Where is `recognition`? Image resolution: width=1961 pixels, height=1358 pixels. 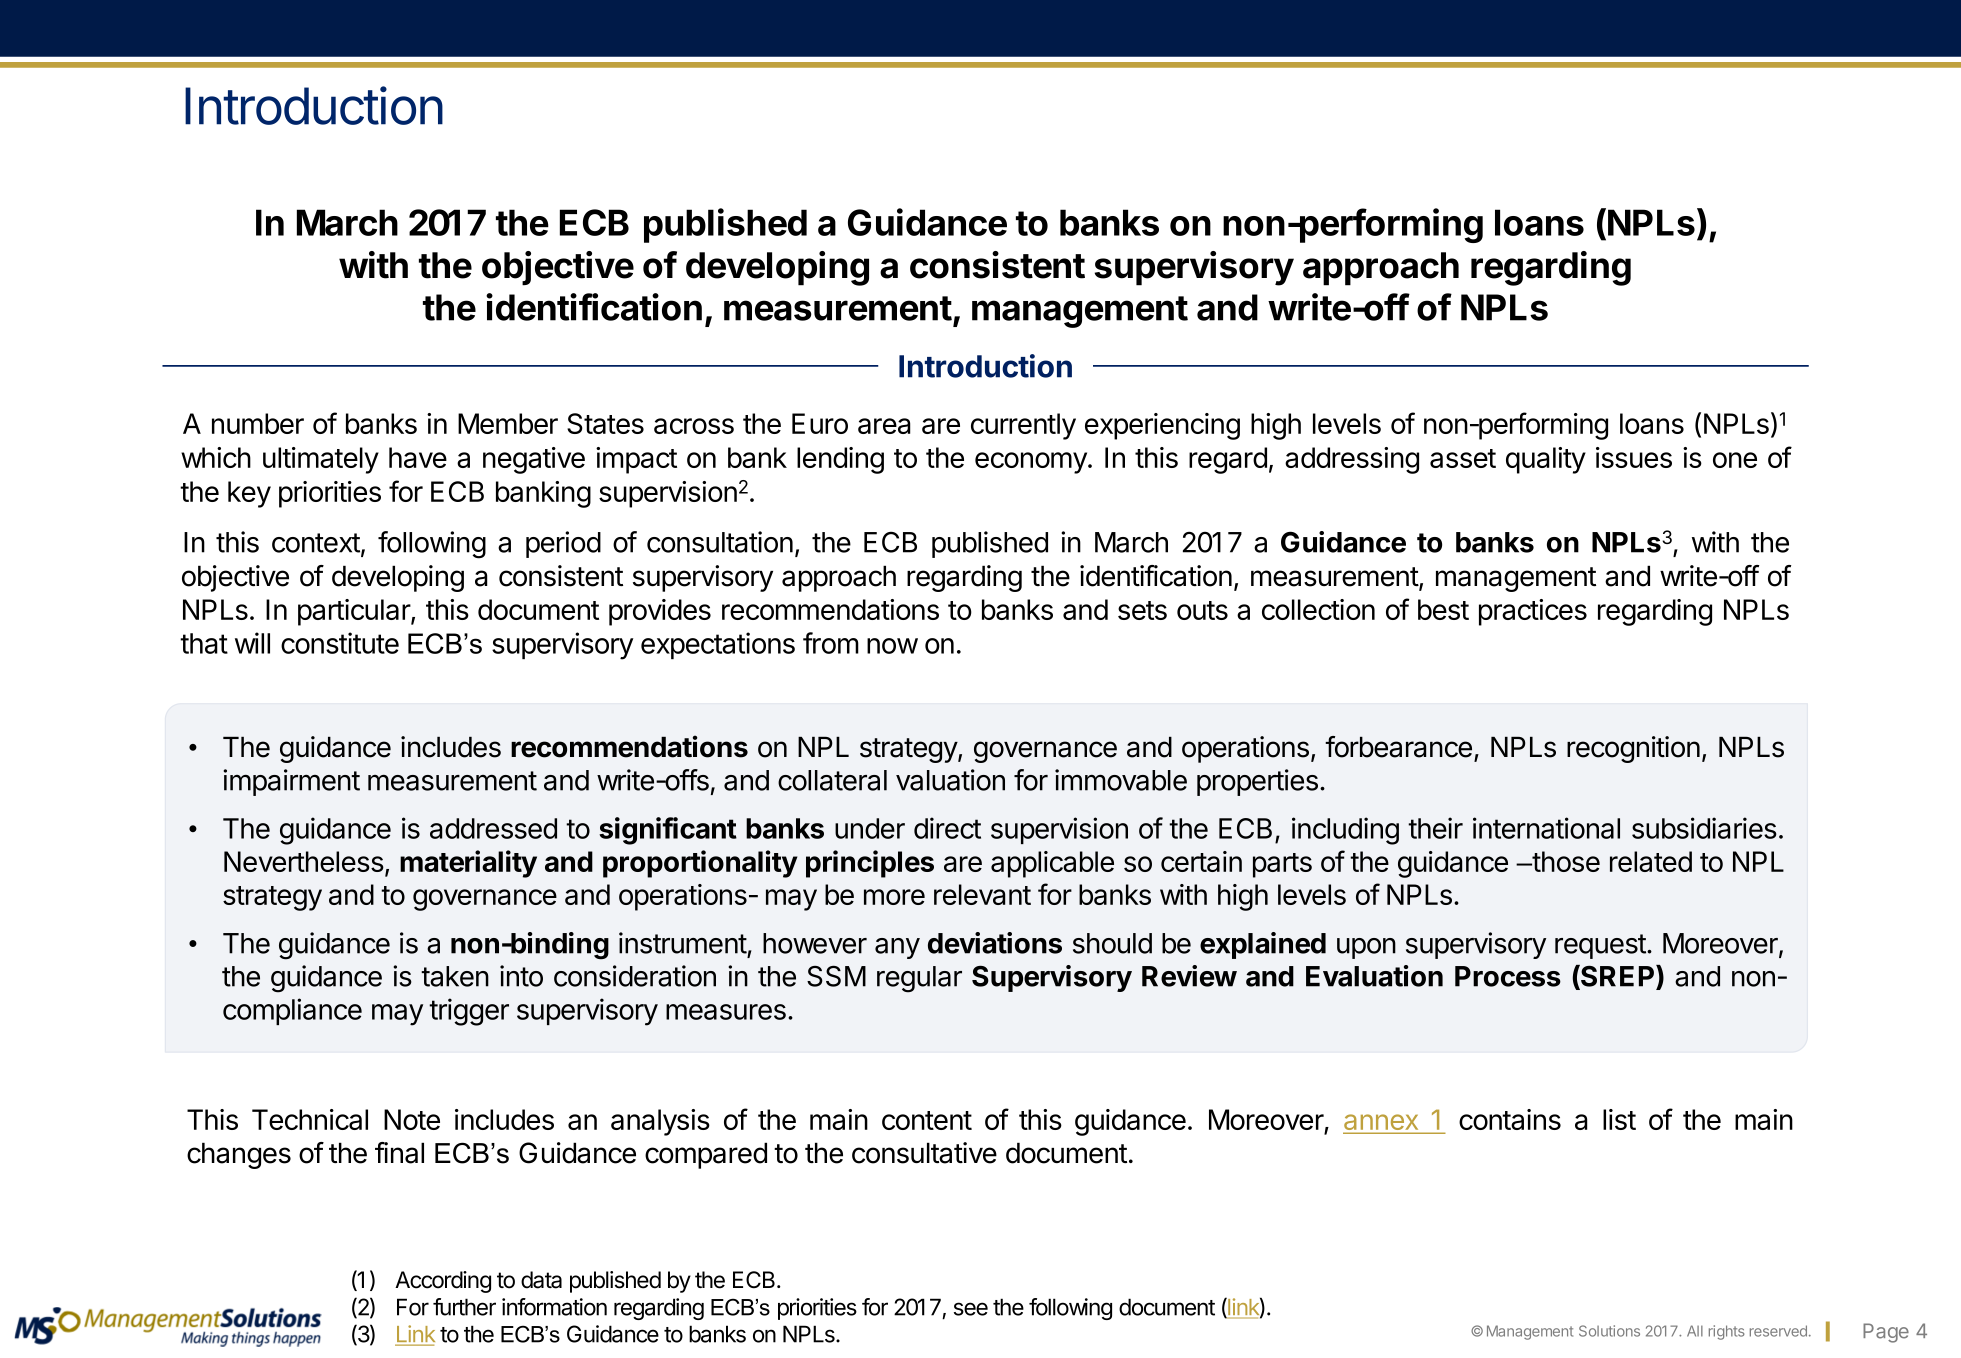
recognition is located at coordinates (1633, 749).
